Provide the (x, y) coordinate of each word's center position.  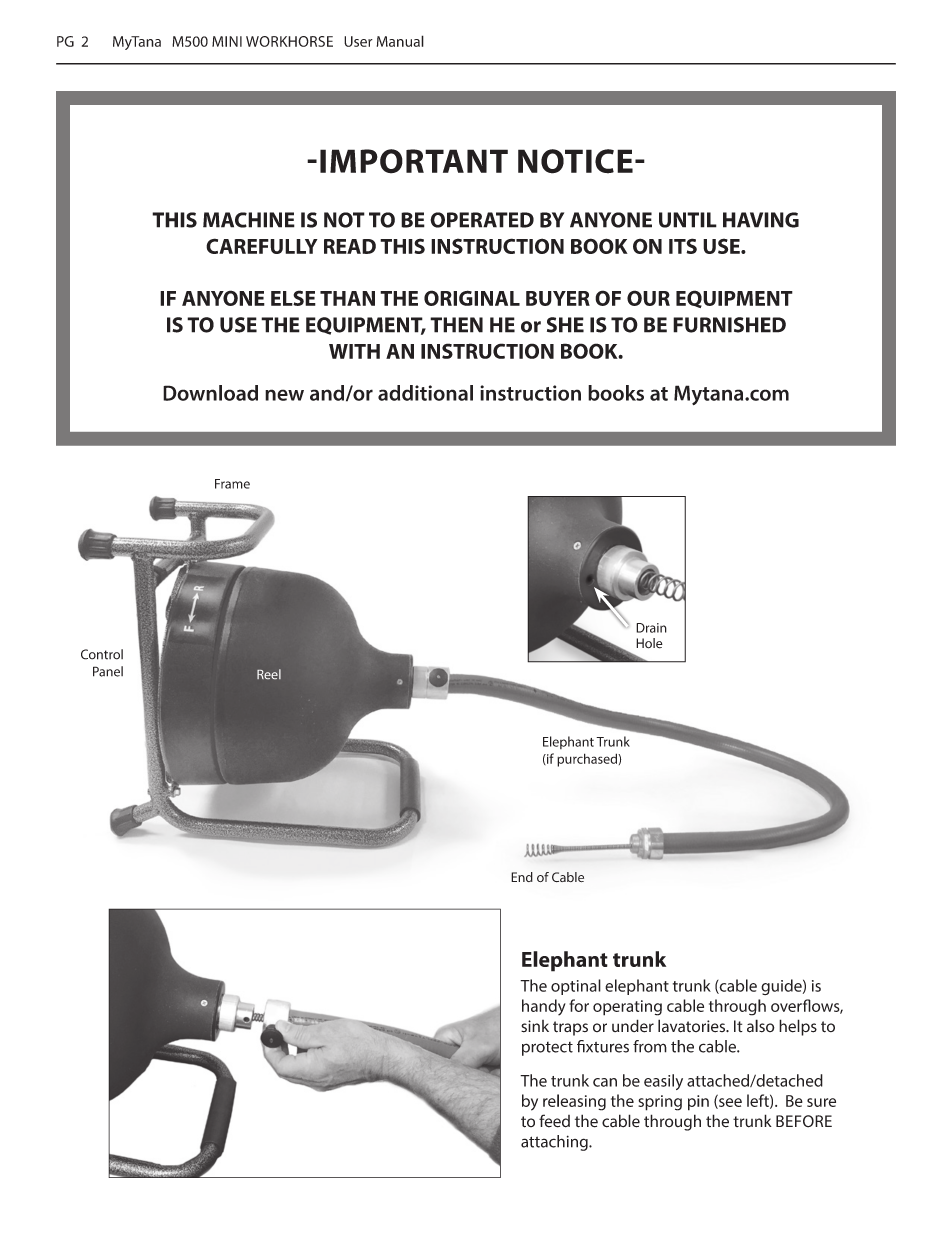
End (522, 877)
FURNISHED (729, 325)
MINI (227, 41)
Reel (269, 674)
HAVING (761, 220)
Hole (649, 643)
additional (425, 393)
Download (210, 393)
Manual (400, 41)
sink (535, 1026)
